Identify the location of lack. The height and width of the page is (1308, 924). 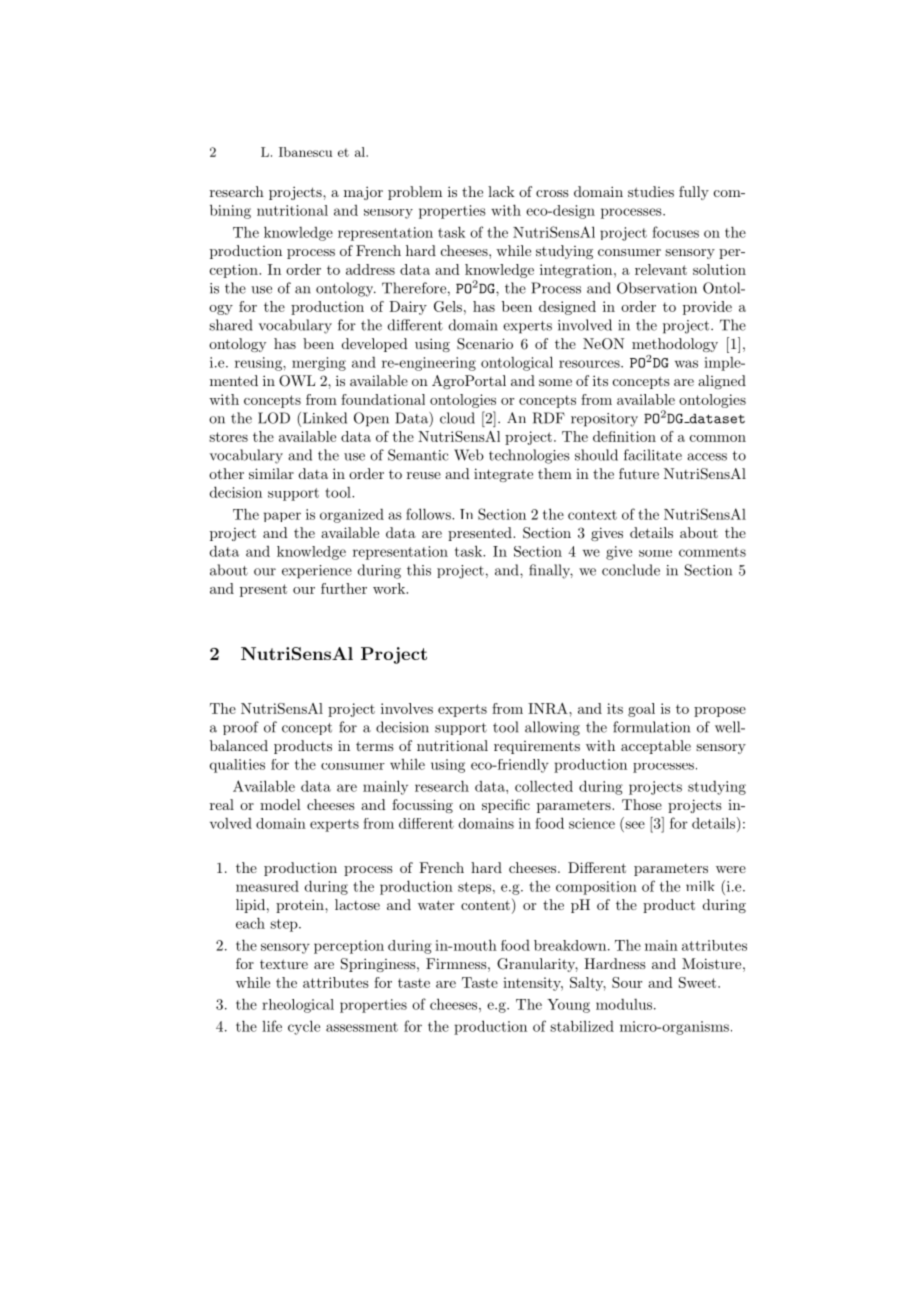
(501, 191).
